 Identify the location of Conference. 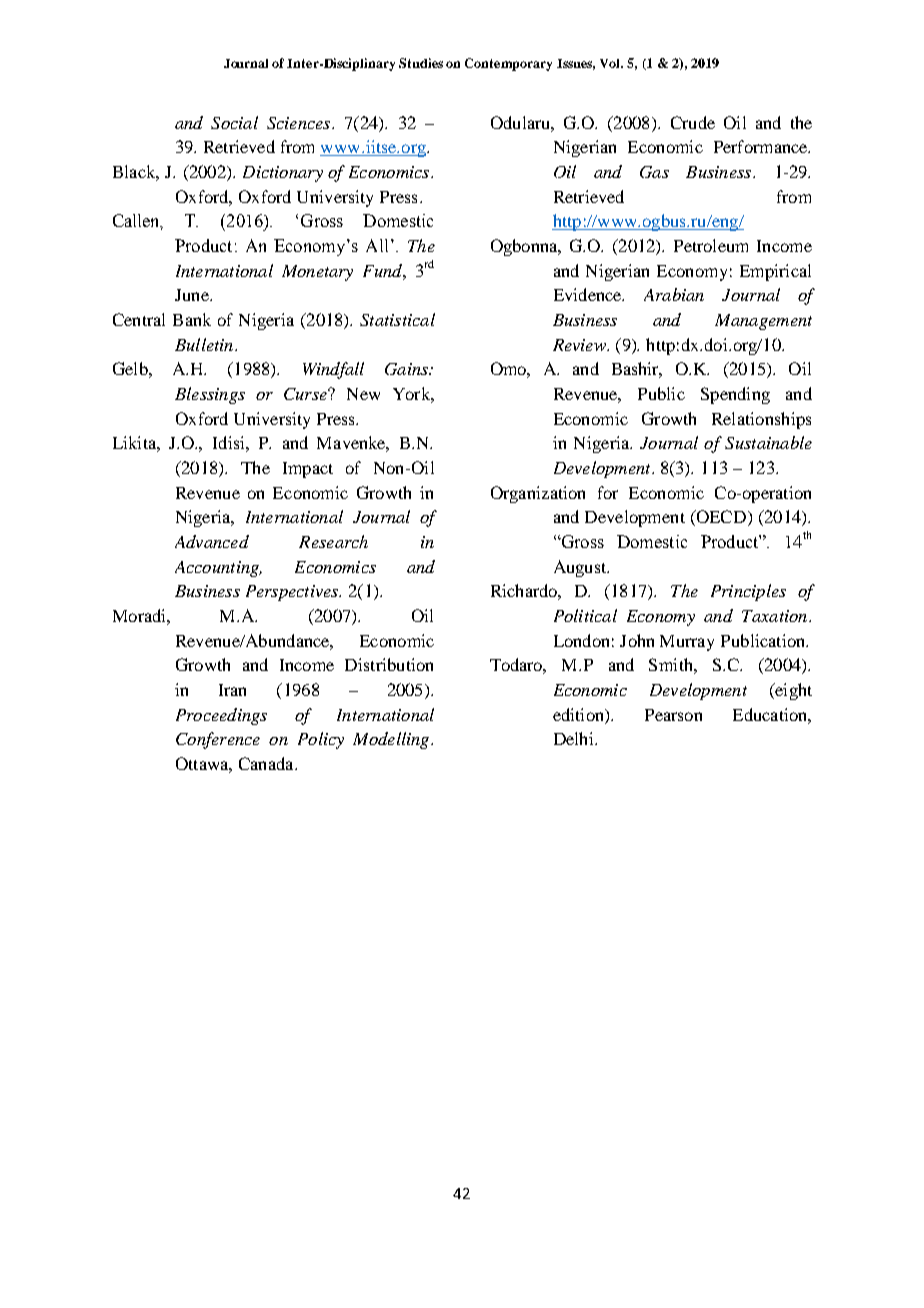
(218, 740).
